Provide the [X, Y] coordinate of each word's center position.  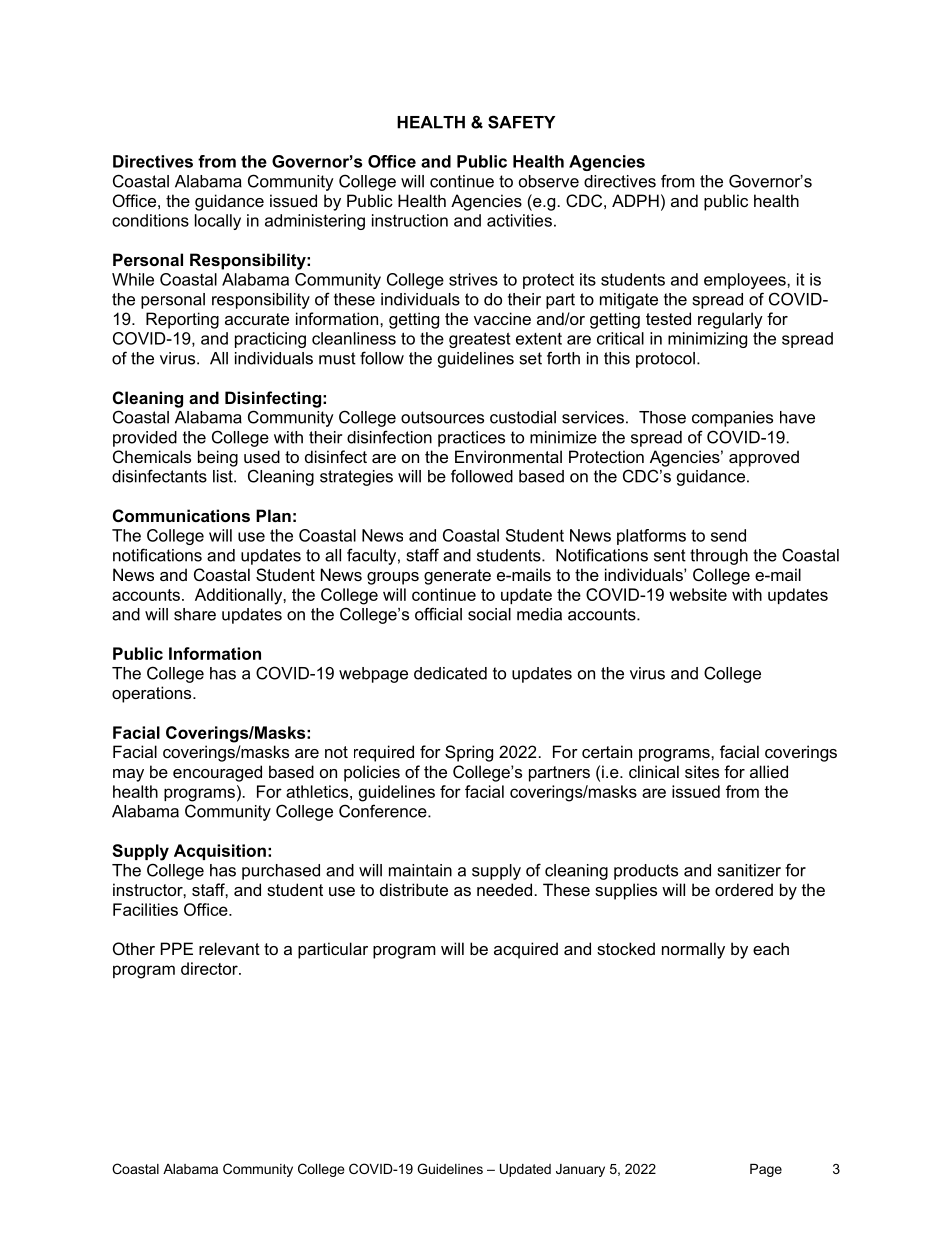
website [698, 594]
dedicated [450, 673]
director [210, 968]
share [195, 614]
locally [218, 222]
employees [746, 281]
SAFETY [521, 122]
